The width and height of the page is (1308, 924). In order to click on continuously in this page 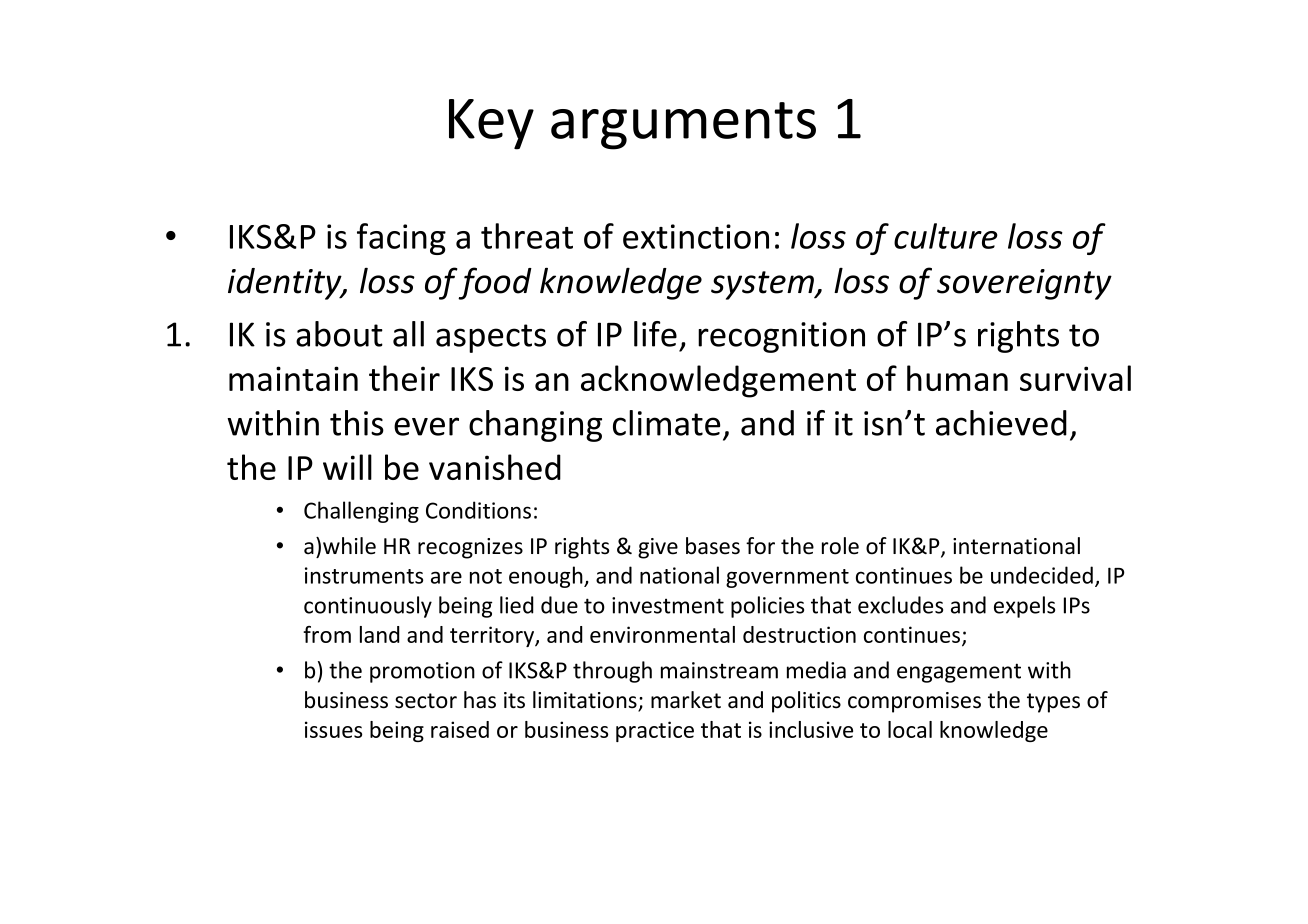, I will do `click(368, 607)`.
